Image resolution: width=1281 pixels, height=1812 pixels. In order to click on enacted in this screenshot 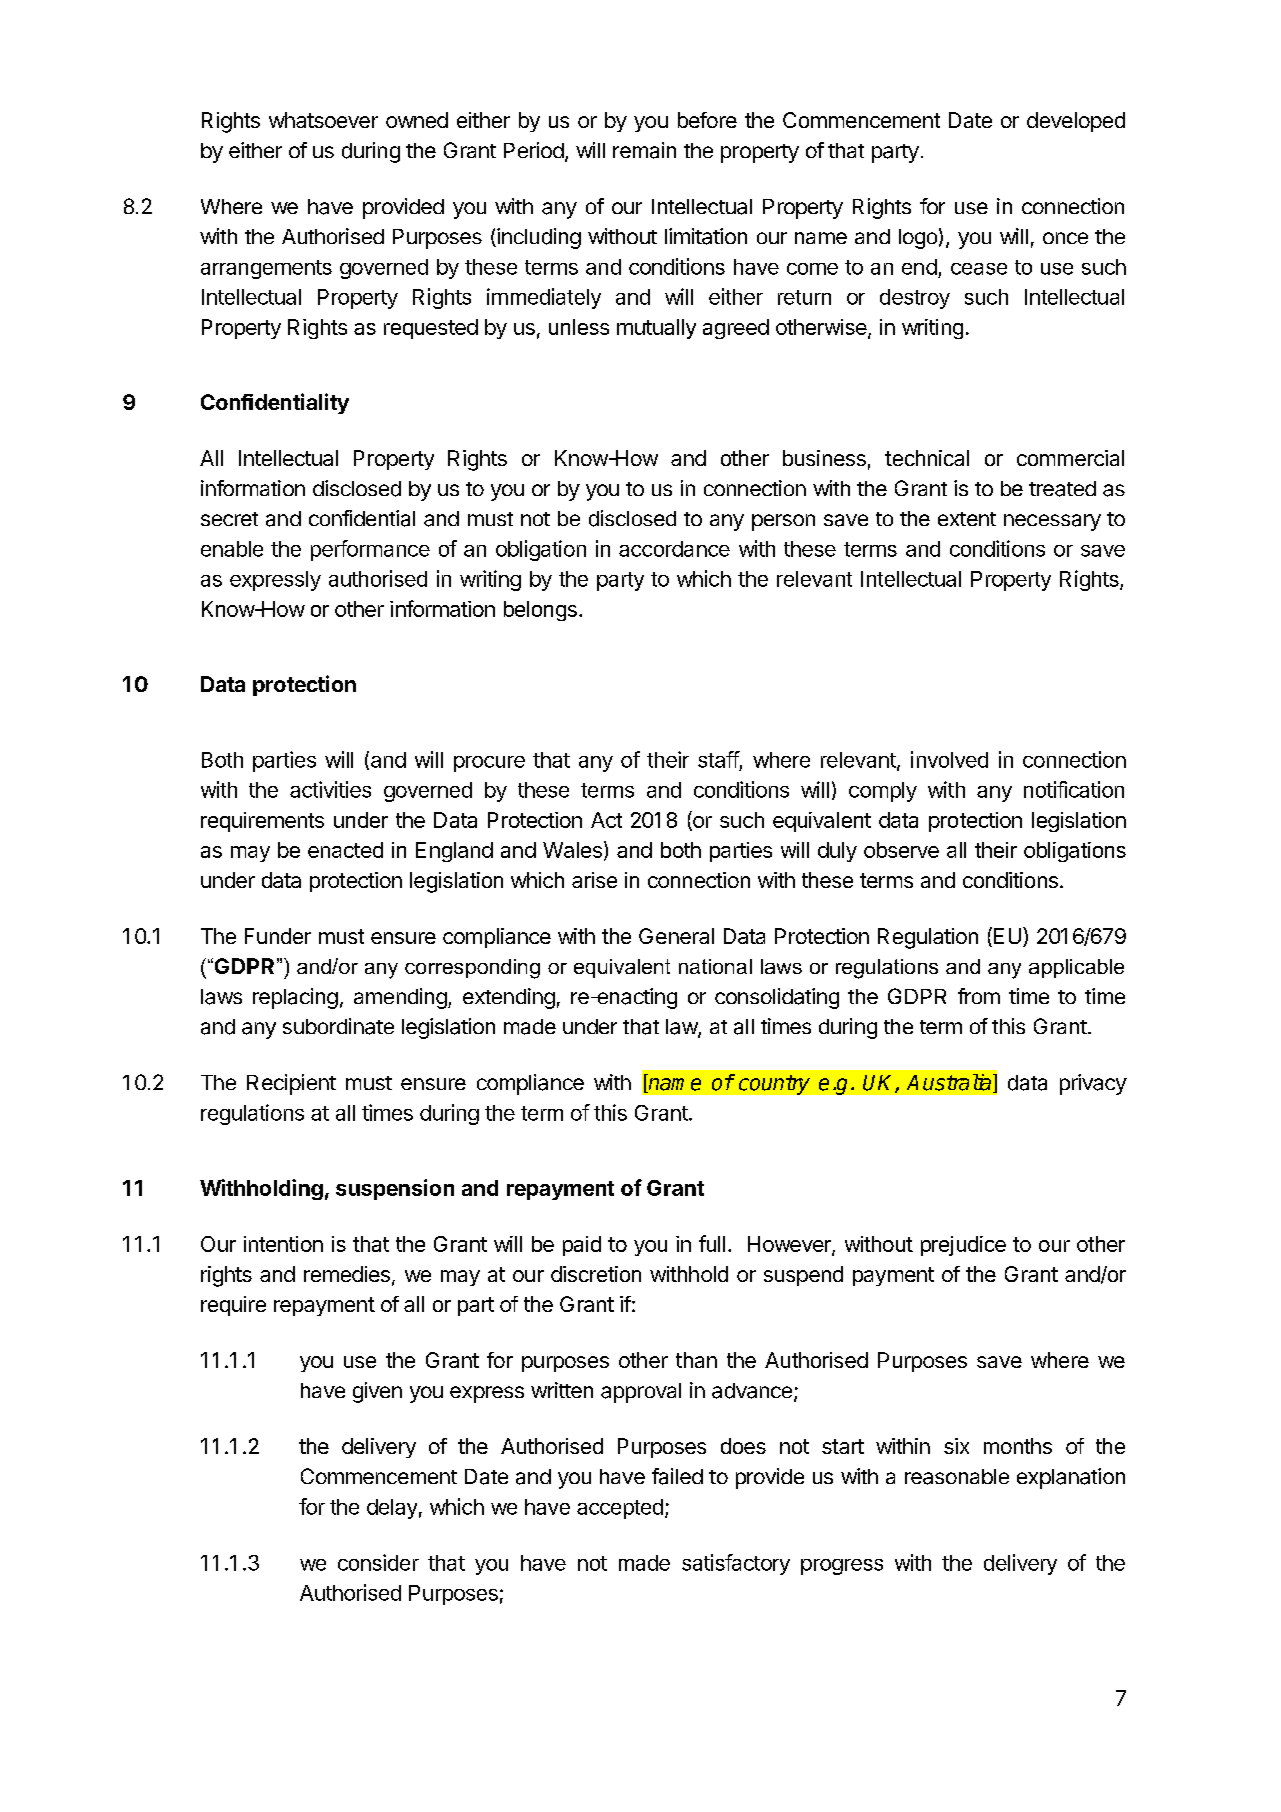, I will do `click(345, 850)`.
